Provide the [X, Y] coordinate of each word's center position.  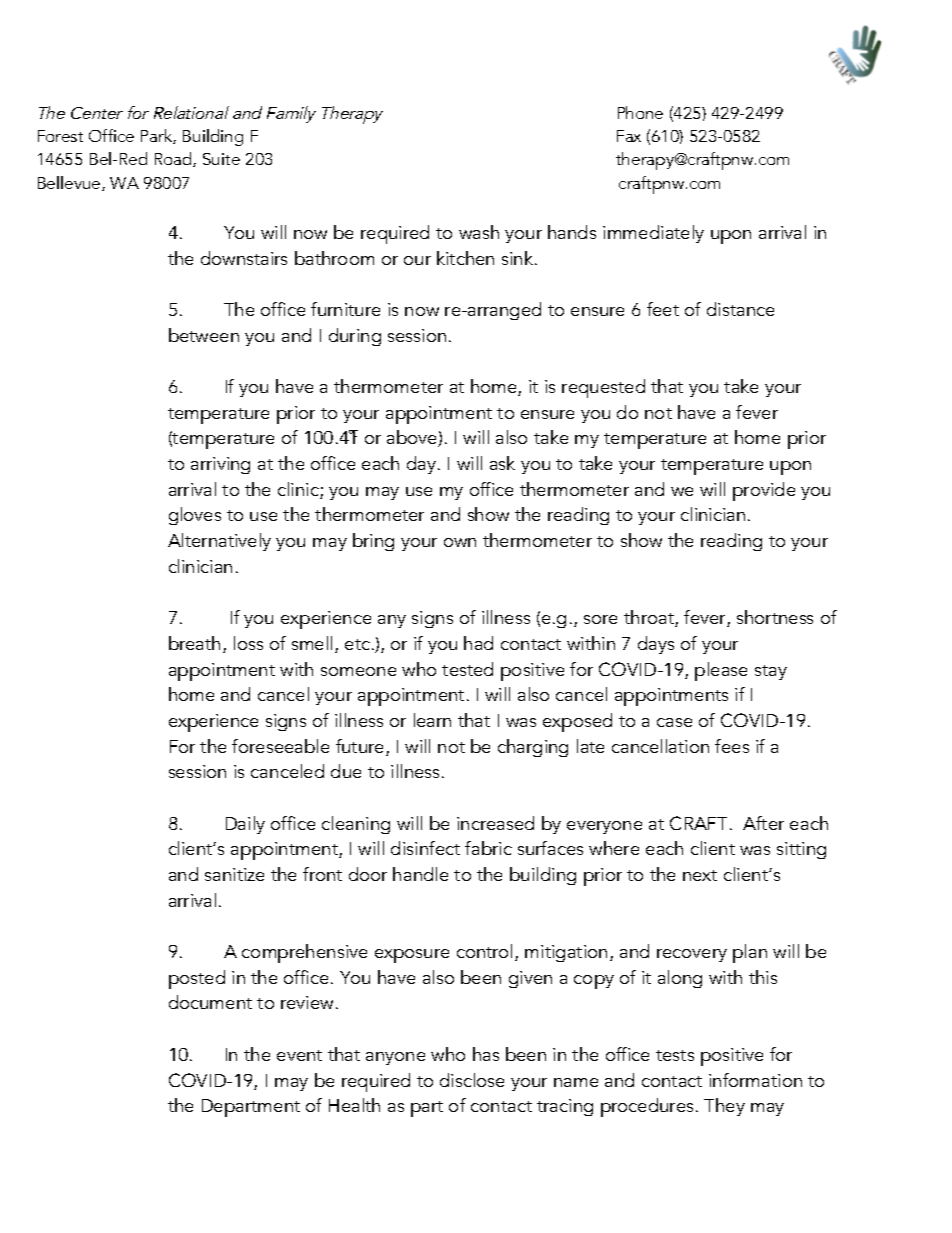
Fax [629, 136]
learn [432, 720]
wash [479, 232]
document [210, 1002]
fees [732, 746]
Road [174, 159]
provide [764, 491]
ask [502, 463]
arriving [220, 465]
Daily [245, 825]
